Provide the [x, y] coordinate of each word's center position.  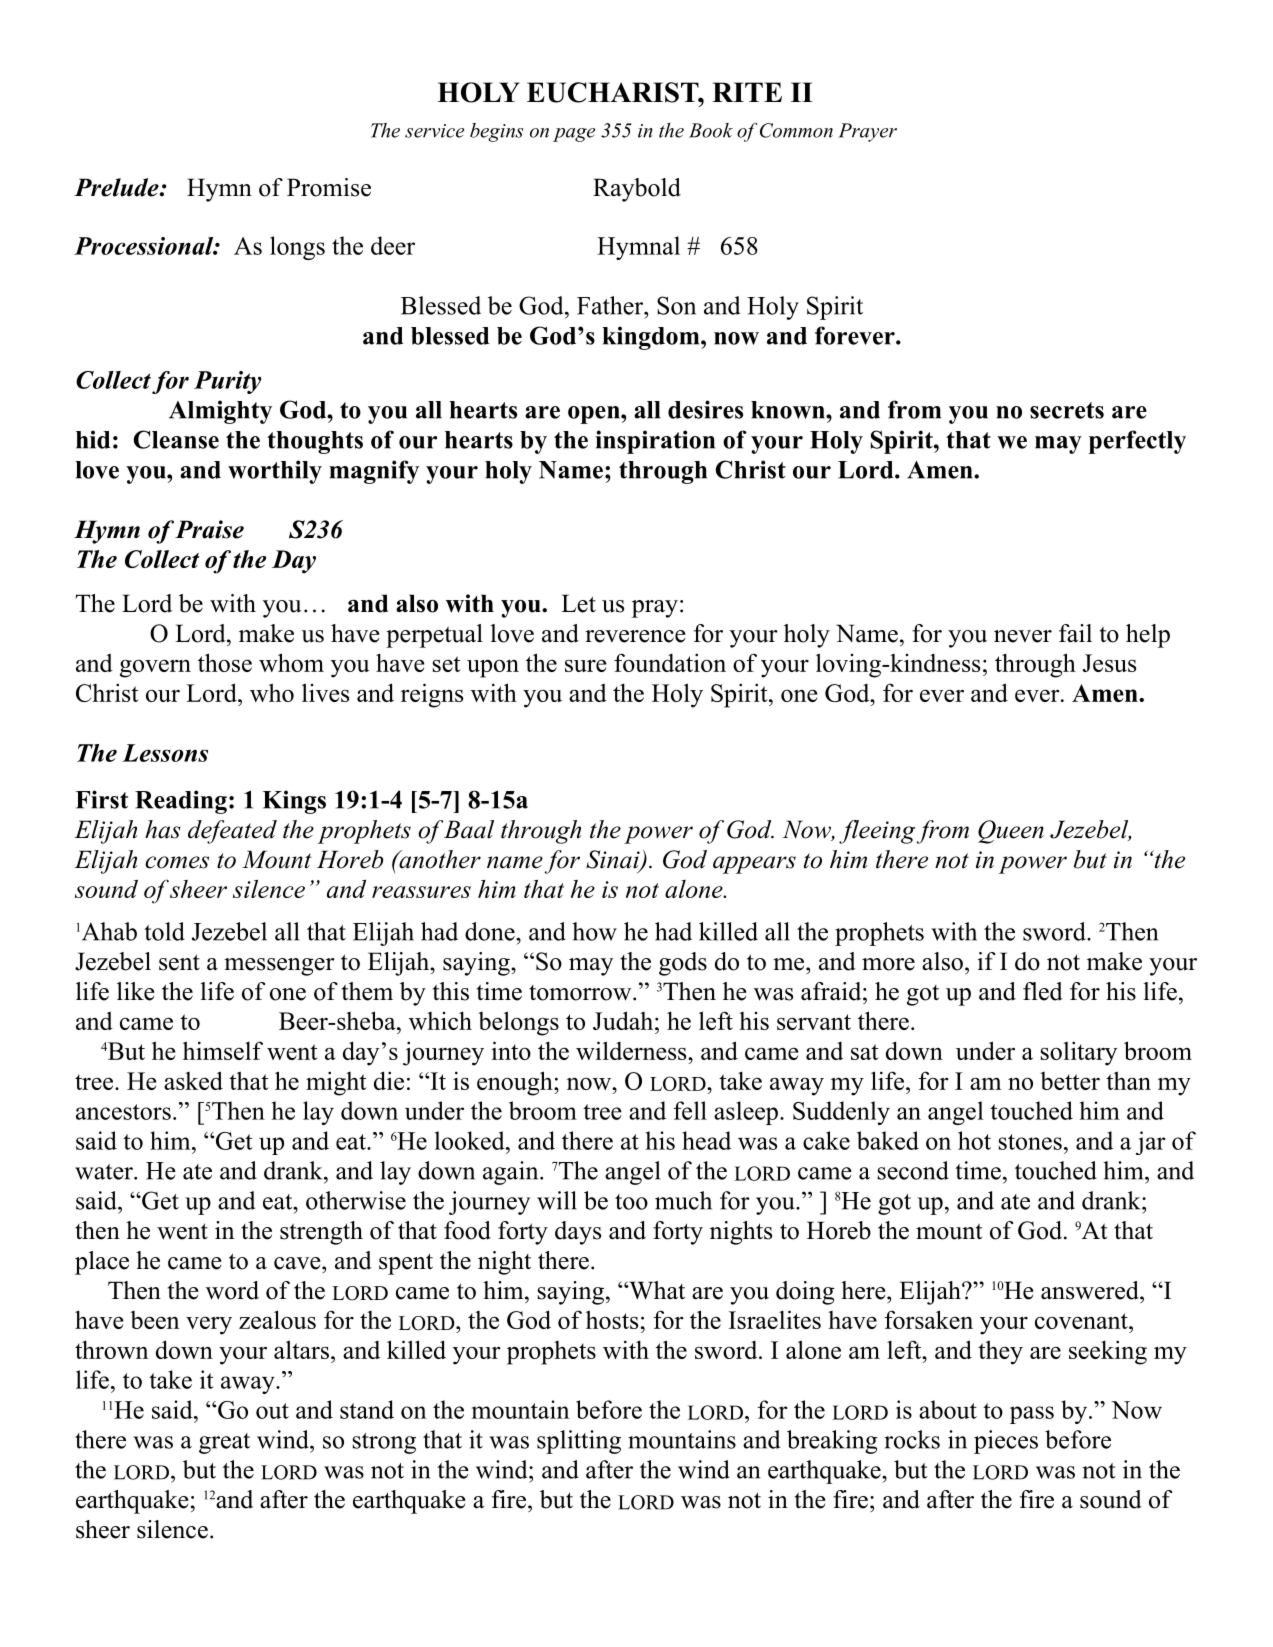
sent [179, 962]
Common [796, 130]
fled [1043, 991]
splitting [579, 1442]
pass [1032, 1415]
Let [578, 603]
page [574, 135]
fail [1075, 633]
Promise [329, 187]
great [224, 1443]
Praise [208, 529]
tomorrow [580, 993]
